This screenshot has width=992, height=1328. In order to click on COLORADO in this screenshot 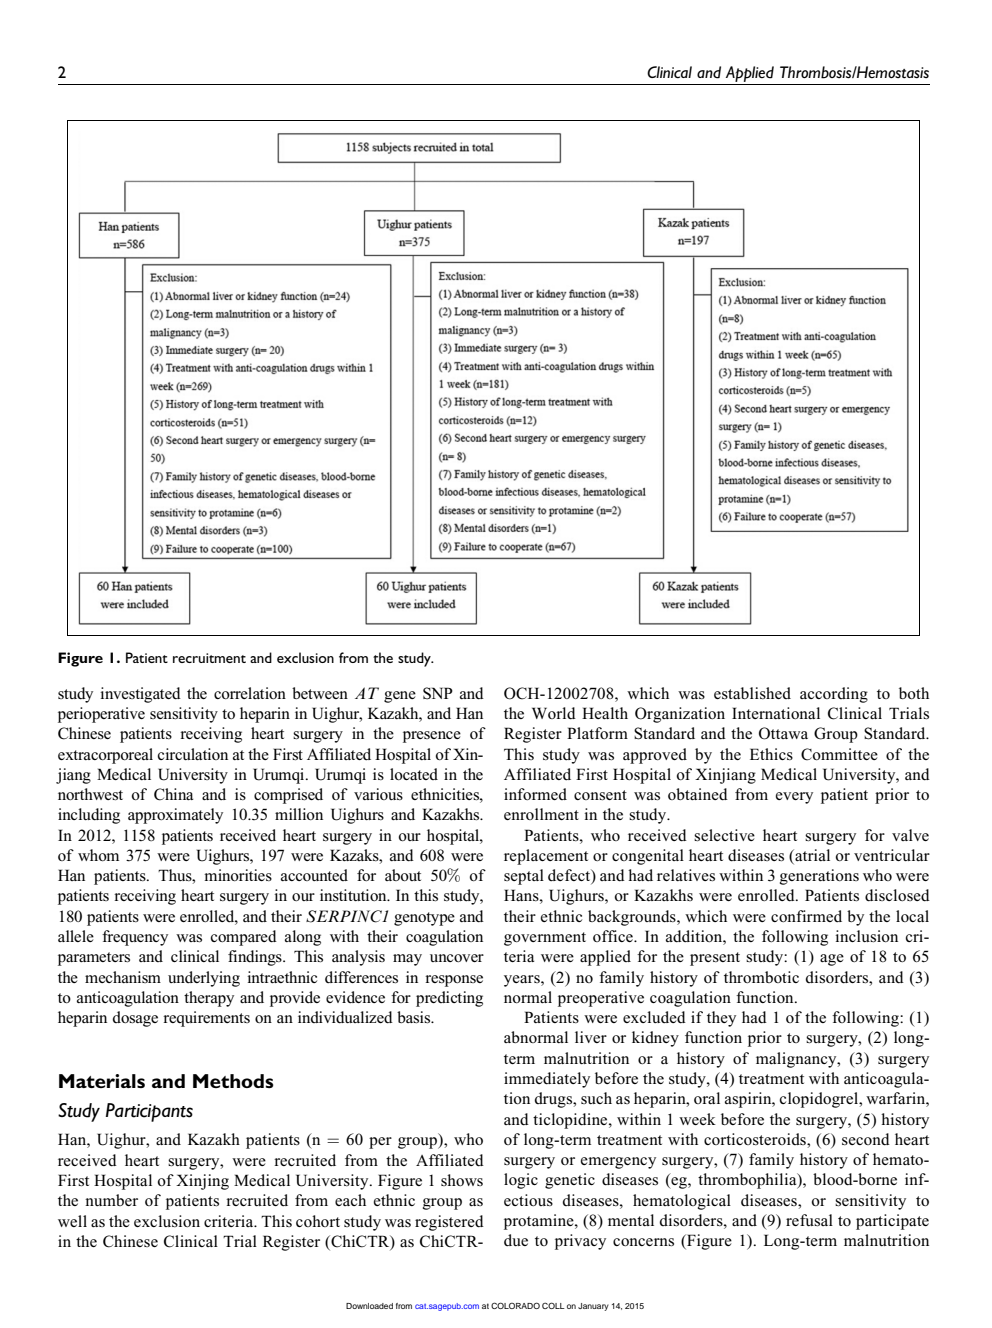, I will do `click(515, 1305)`.
